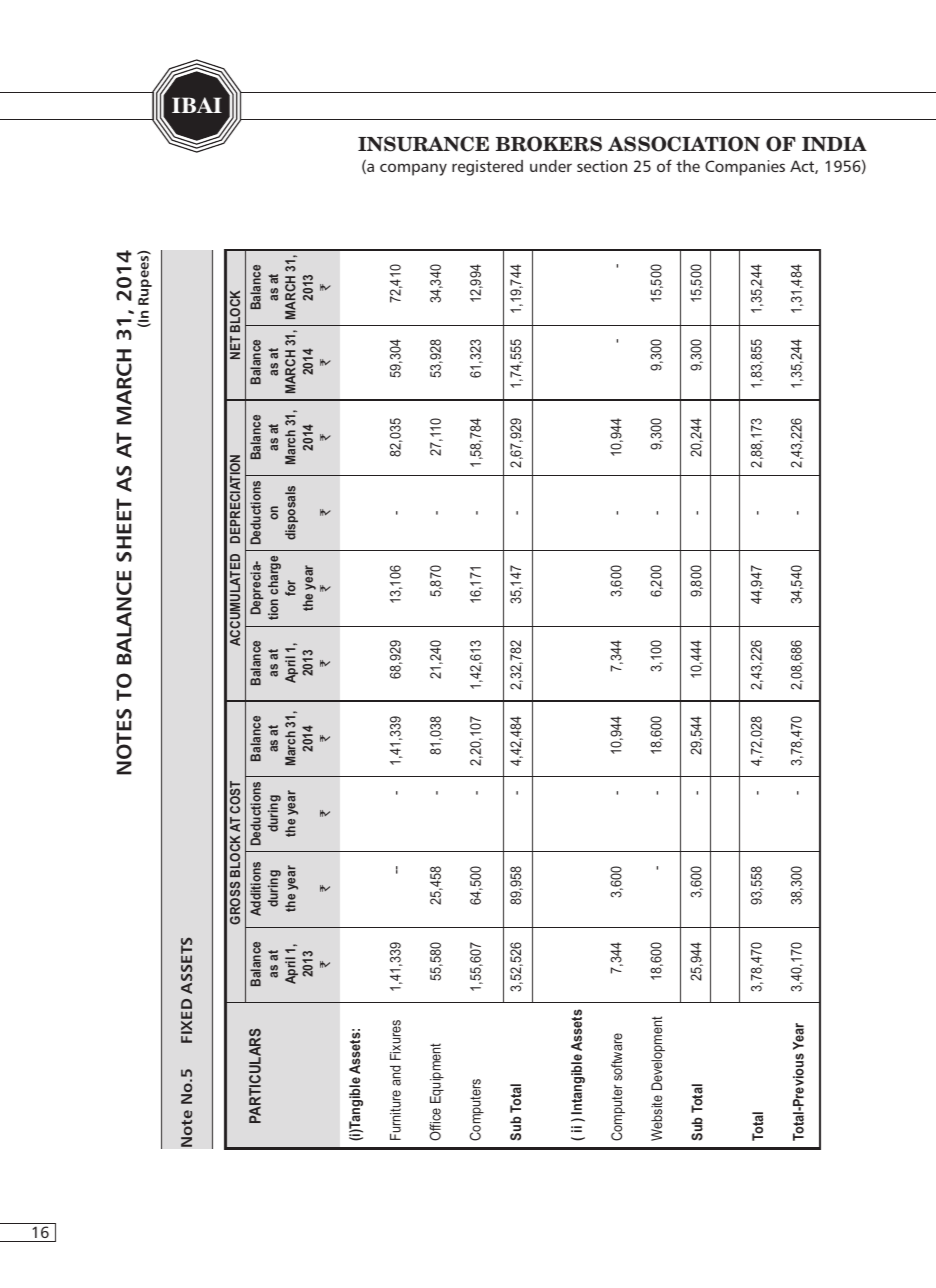  I want to click on INDIA, so click(834, 143).
